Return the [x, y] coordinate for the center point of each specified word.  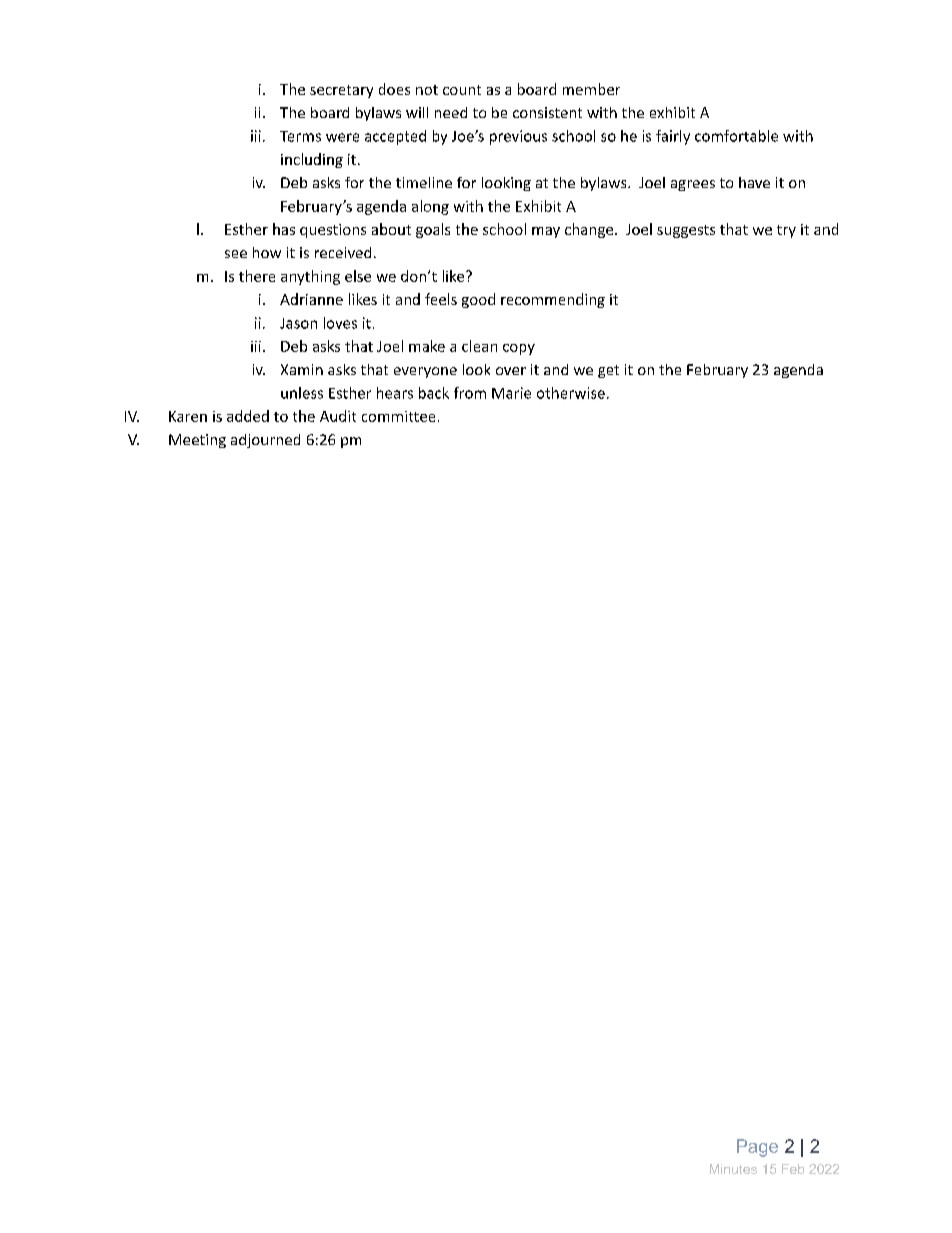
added [248, 416]
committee [398, 416]
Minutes [733, 1169]
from [470, 393]
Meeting [197, 441]
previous [518, 137]
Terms [300, 136]
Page [757, 1148]
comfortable [736, 136]
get [608, 371]
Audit [338, 416]
